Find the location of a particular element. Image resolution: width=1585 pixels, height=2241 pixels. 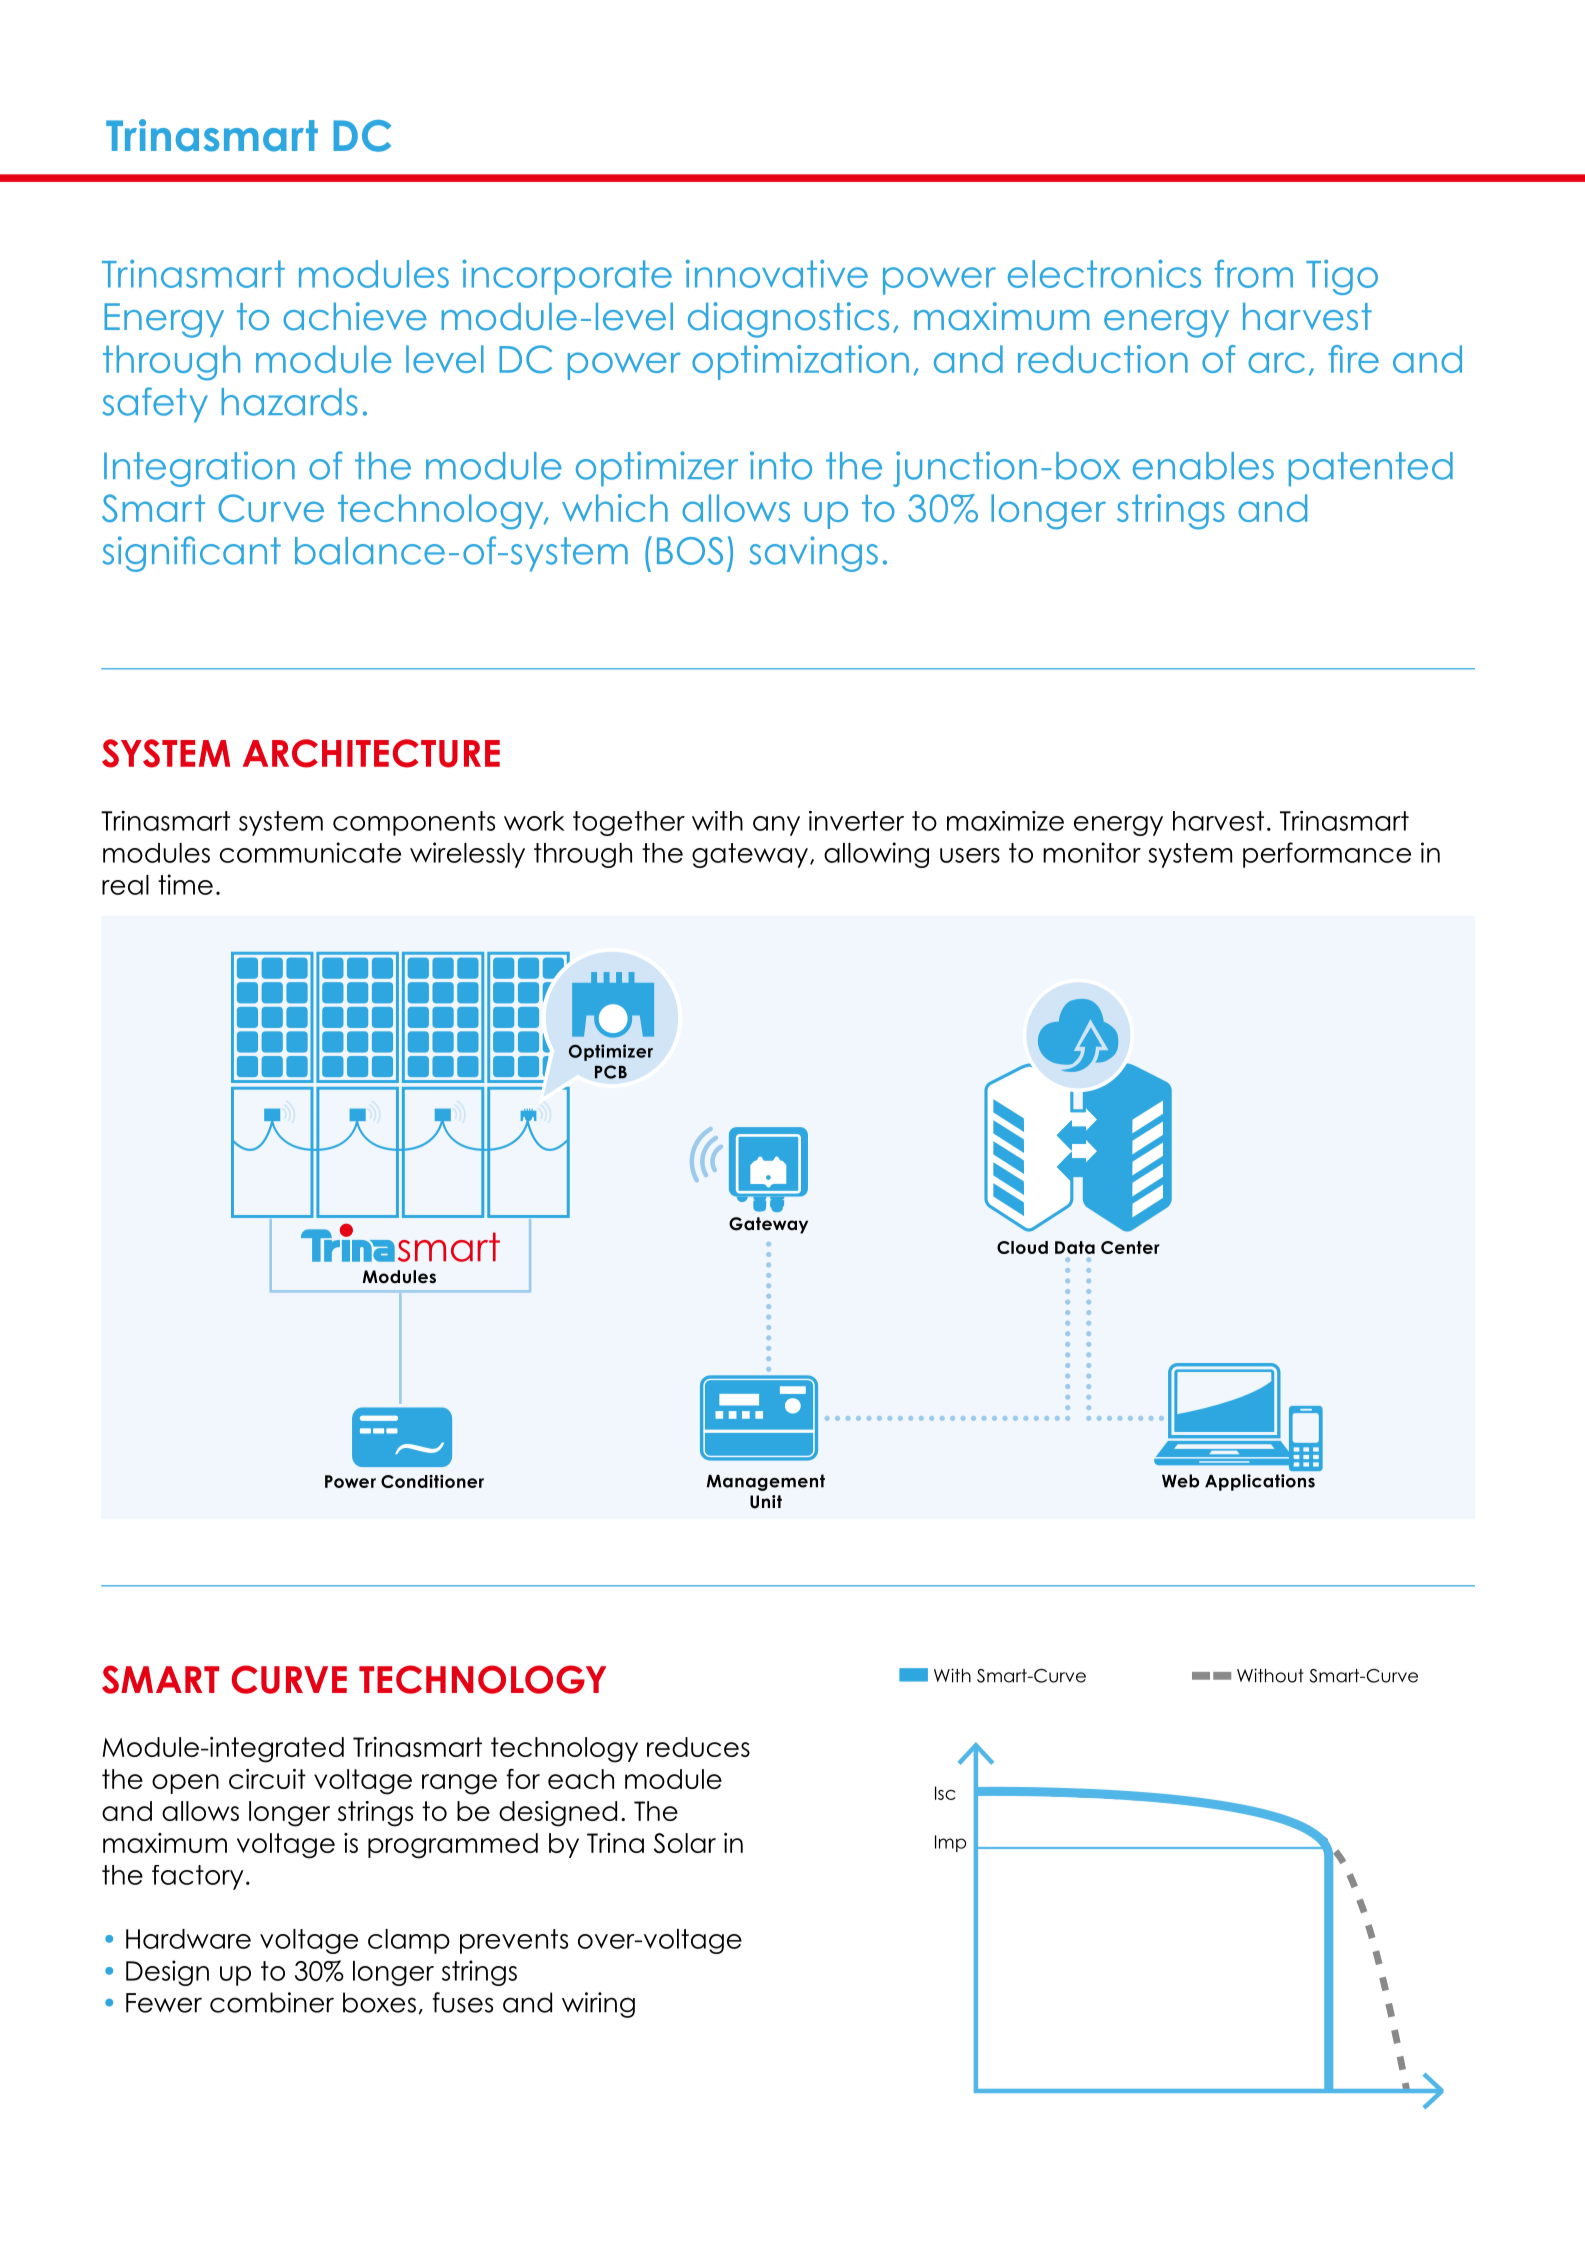

Cloud is located at coordinates (1022, 1247).
